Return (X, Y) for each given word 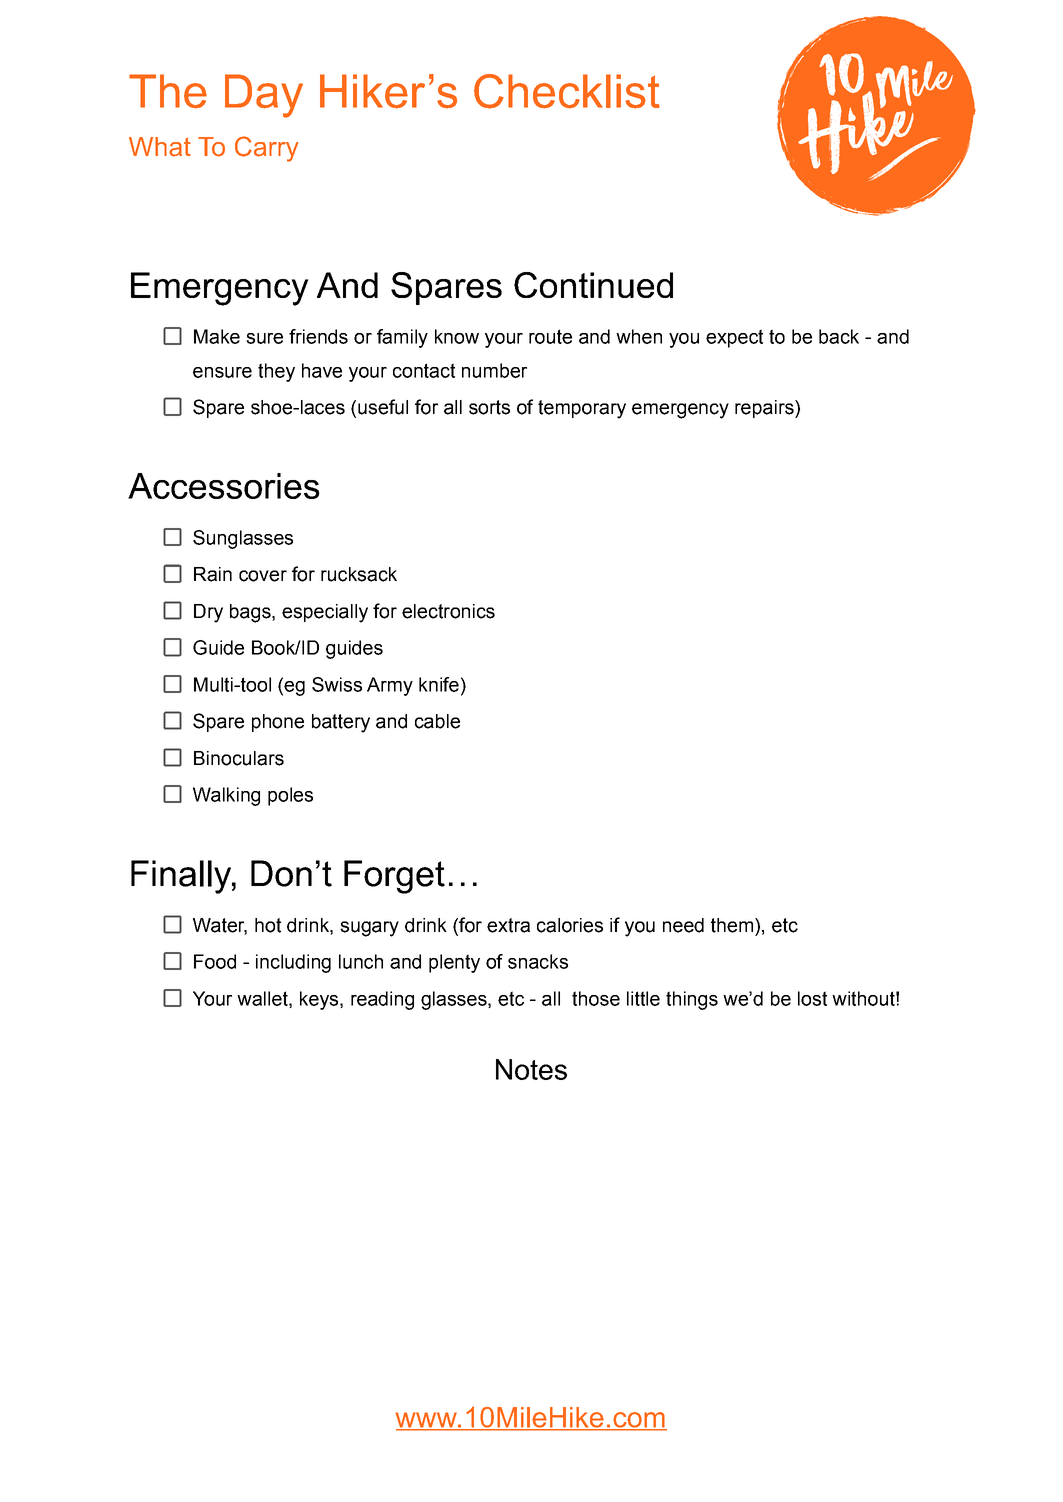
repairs (765, 409)
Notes (531, 1069)
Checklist (567, 91)
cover (263, 576)
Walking (226, 796)
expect (734, 338)
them (732, 925)
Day (264, 96)
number (494, 370)
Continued (593, 285)
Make (217, 336)
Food (215, 961)
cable (437, 721)
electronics (448, 611)
